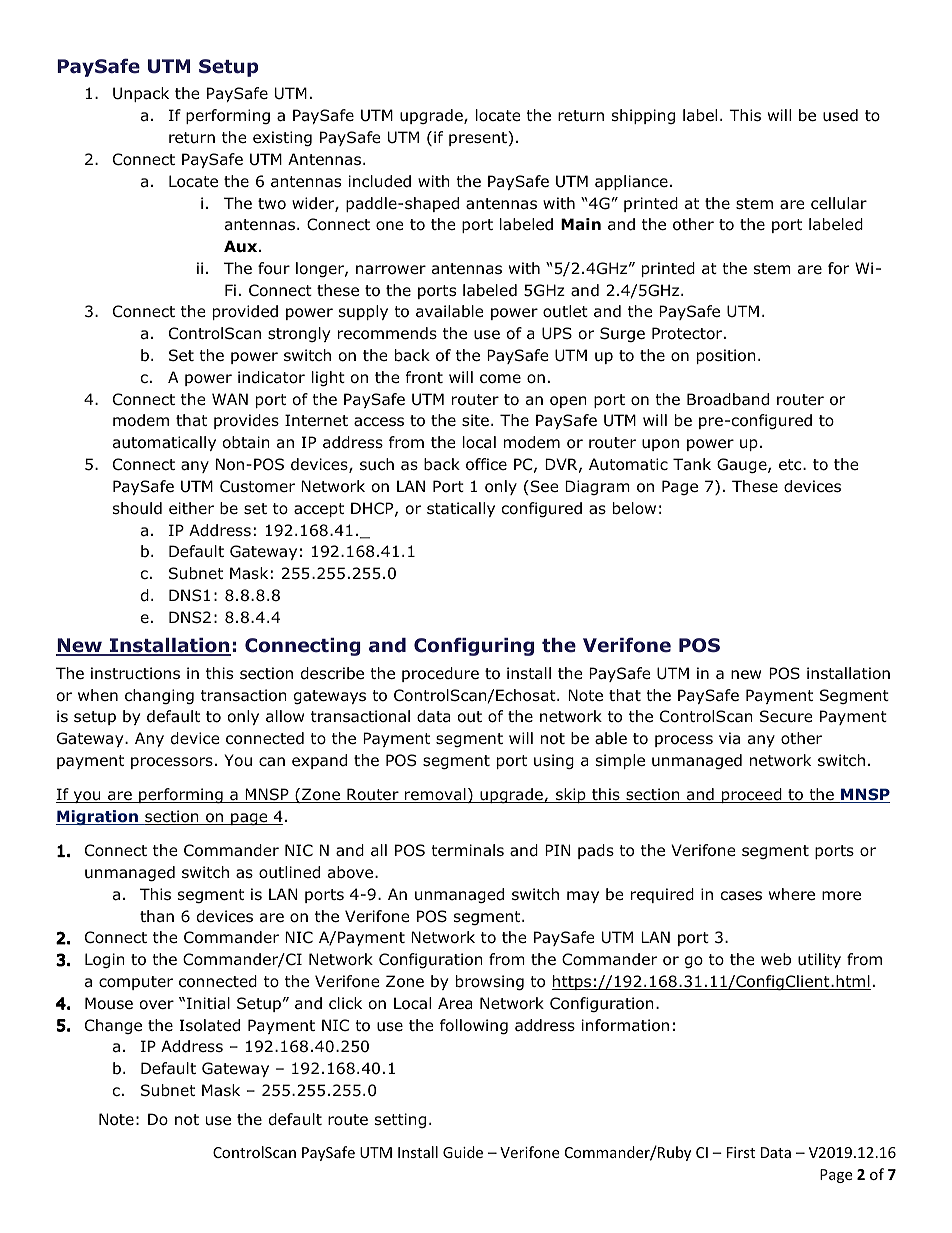  What do you see at coordinates (479, 138) in the screenshot?
I see `present` at bounding box center [479, 138].
